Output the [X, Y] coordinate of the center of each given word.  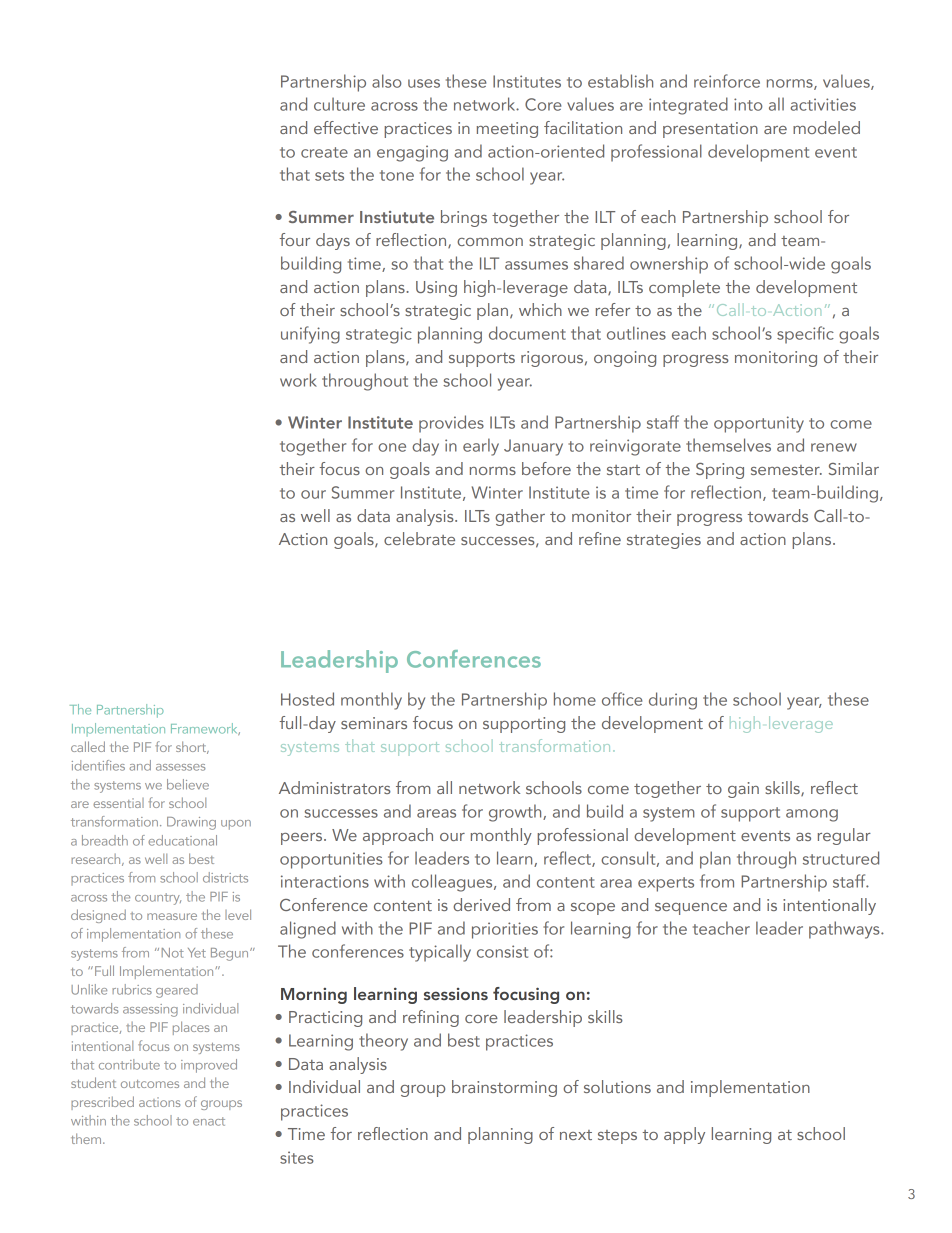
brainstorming [504, 1088]
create [324, 152]
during [673, 701]
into [748, 104]
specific [805, 335]
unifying [310, 335]
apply [684, 1135]
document [527, 333]
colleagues [453, 883]
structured [841, 858]
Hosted [307, 699]
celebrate [419, 538]
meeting [507, 130]
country [158, 899]
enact [209, 1121]
